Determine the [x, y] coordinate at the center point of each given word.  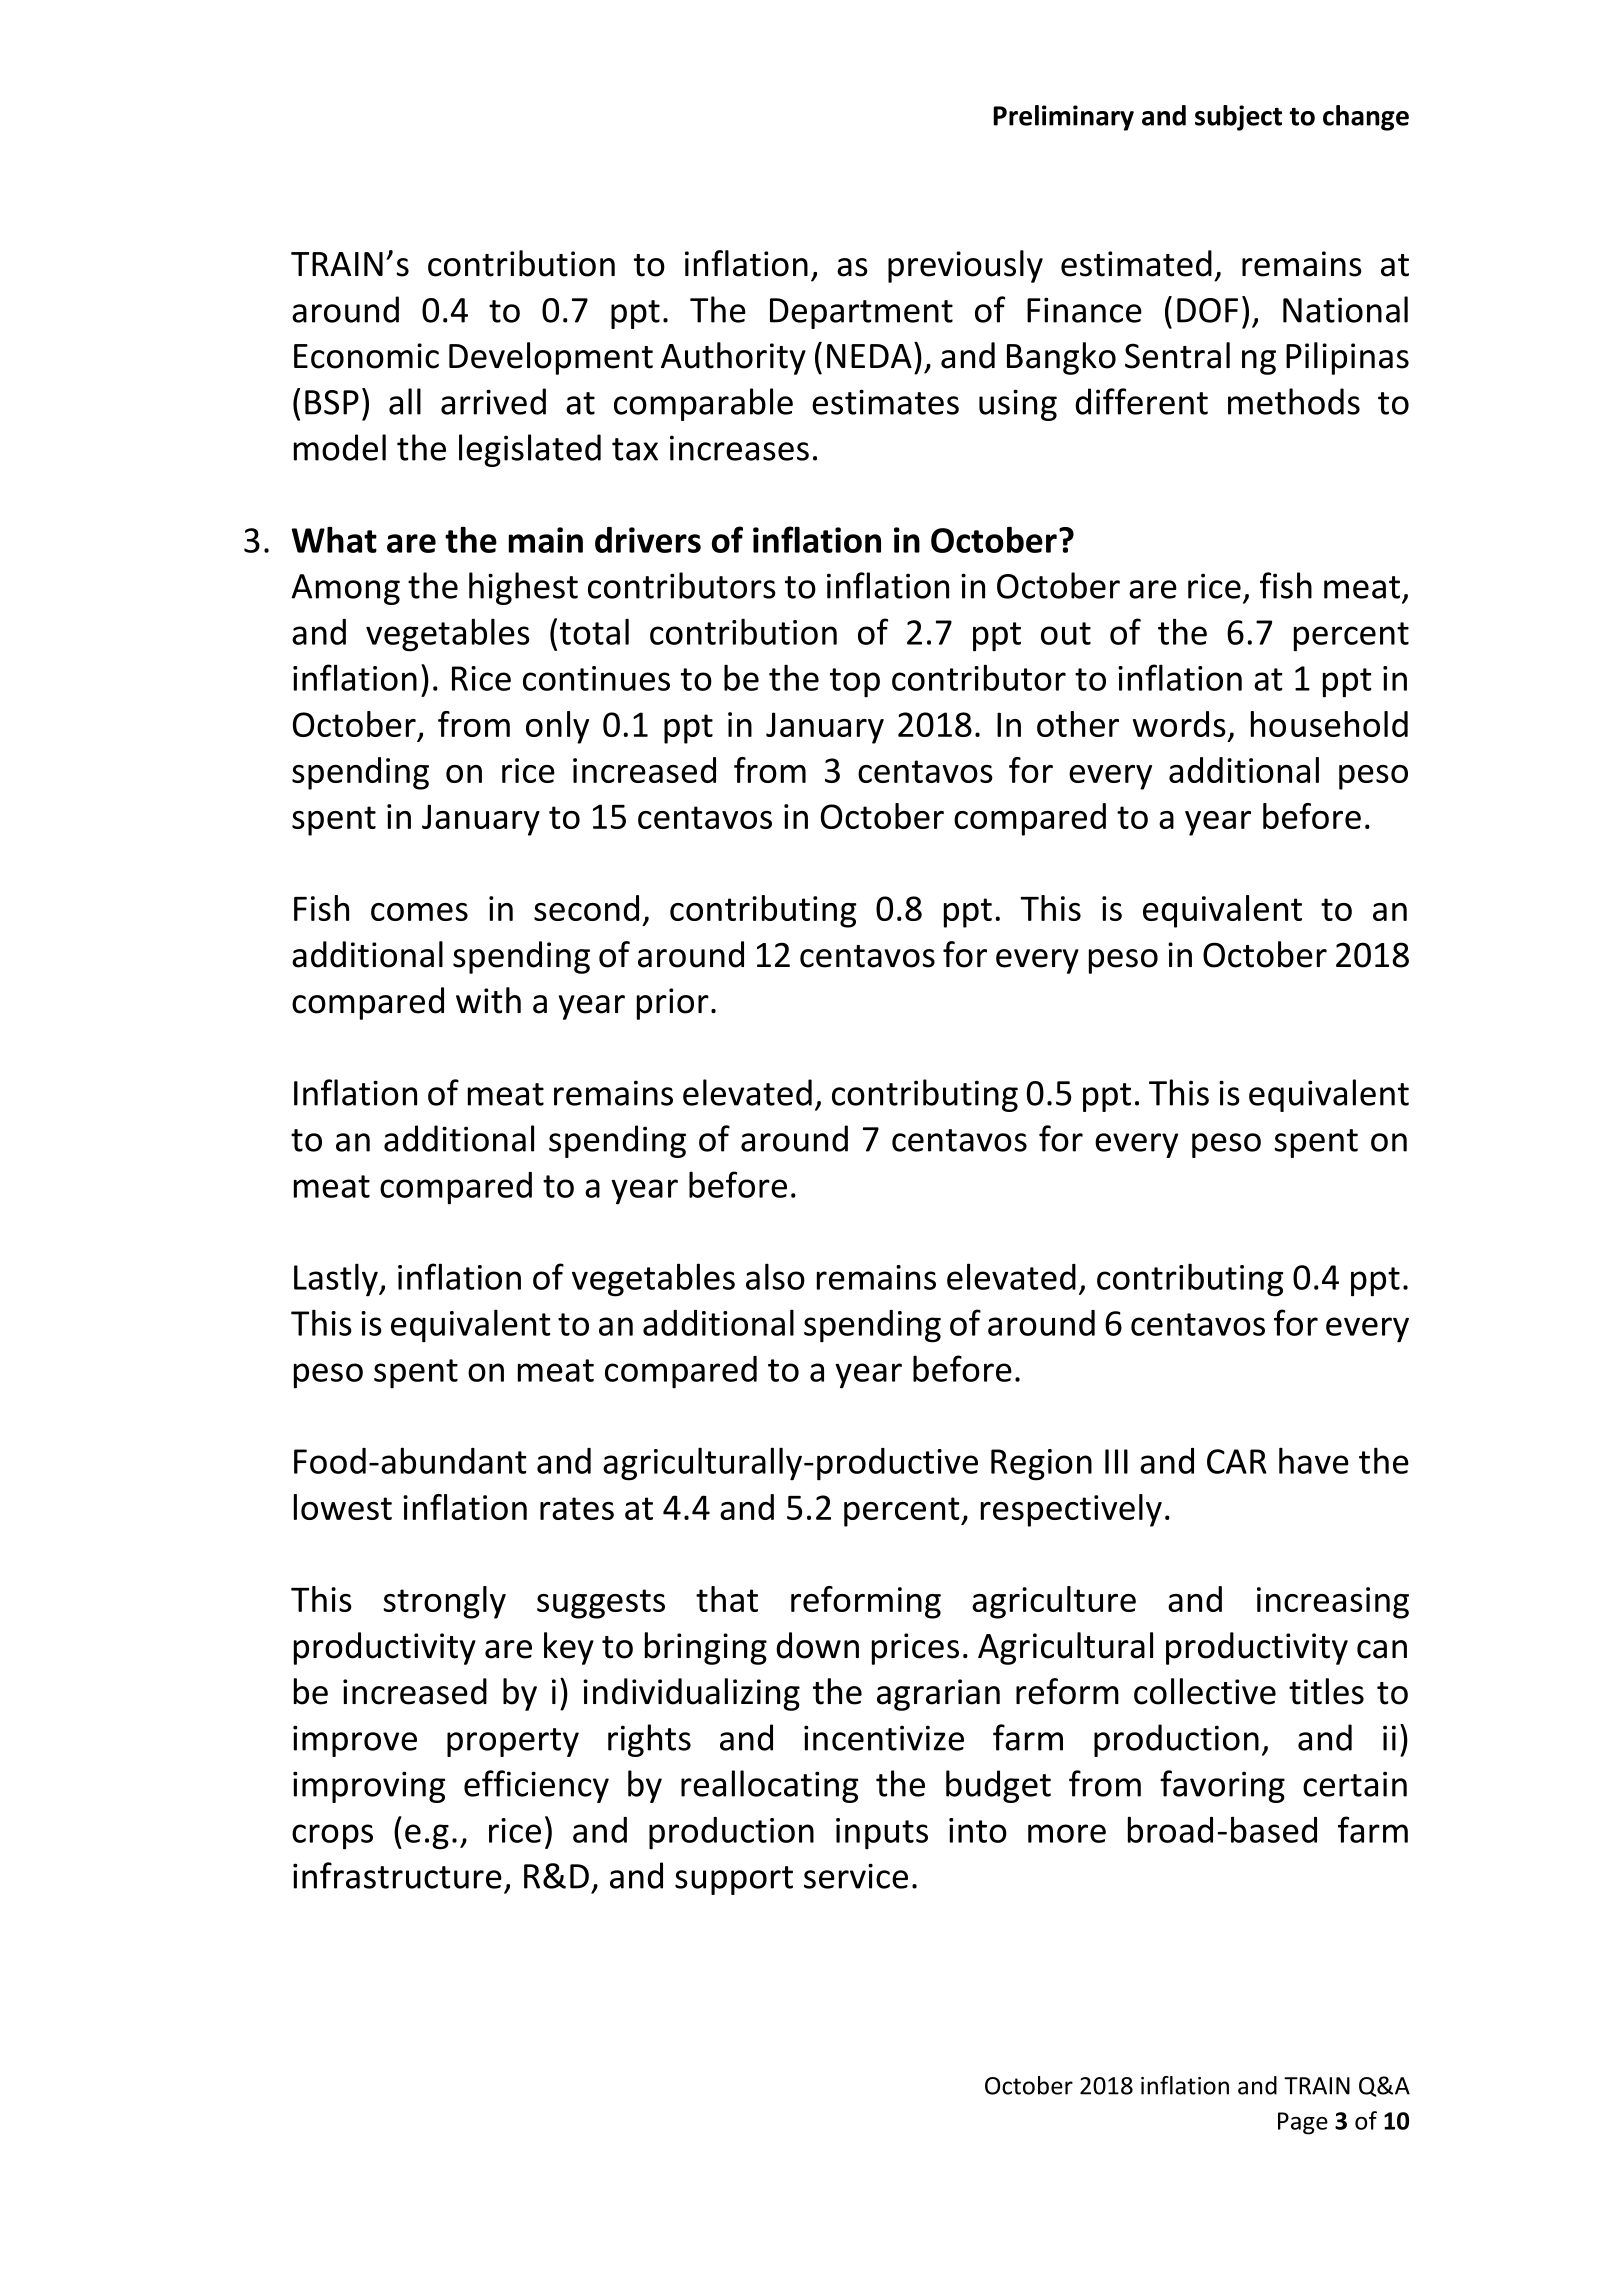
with [488, 1000]
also [775, 1276]
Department [861, 313]
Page [1303, 2123]
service [856, 1876]
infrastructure [397, 1875]
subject [1238, 118]
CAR [1237, 1461]
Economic [366, 356]
